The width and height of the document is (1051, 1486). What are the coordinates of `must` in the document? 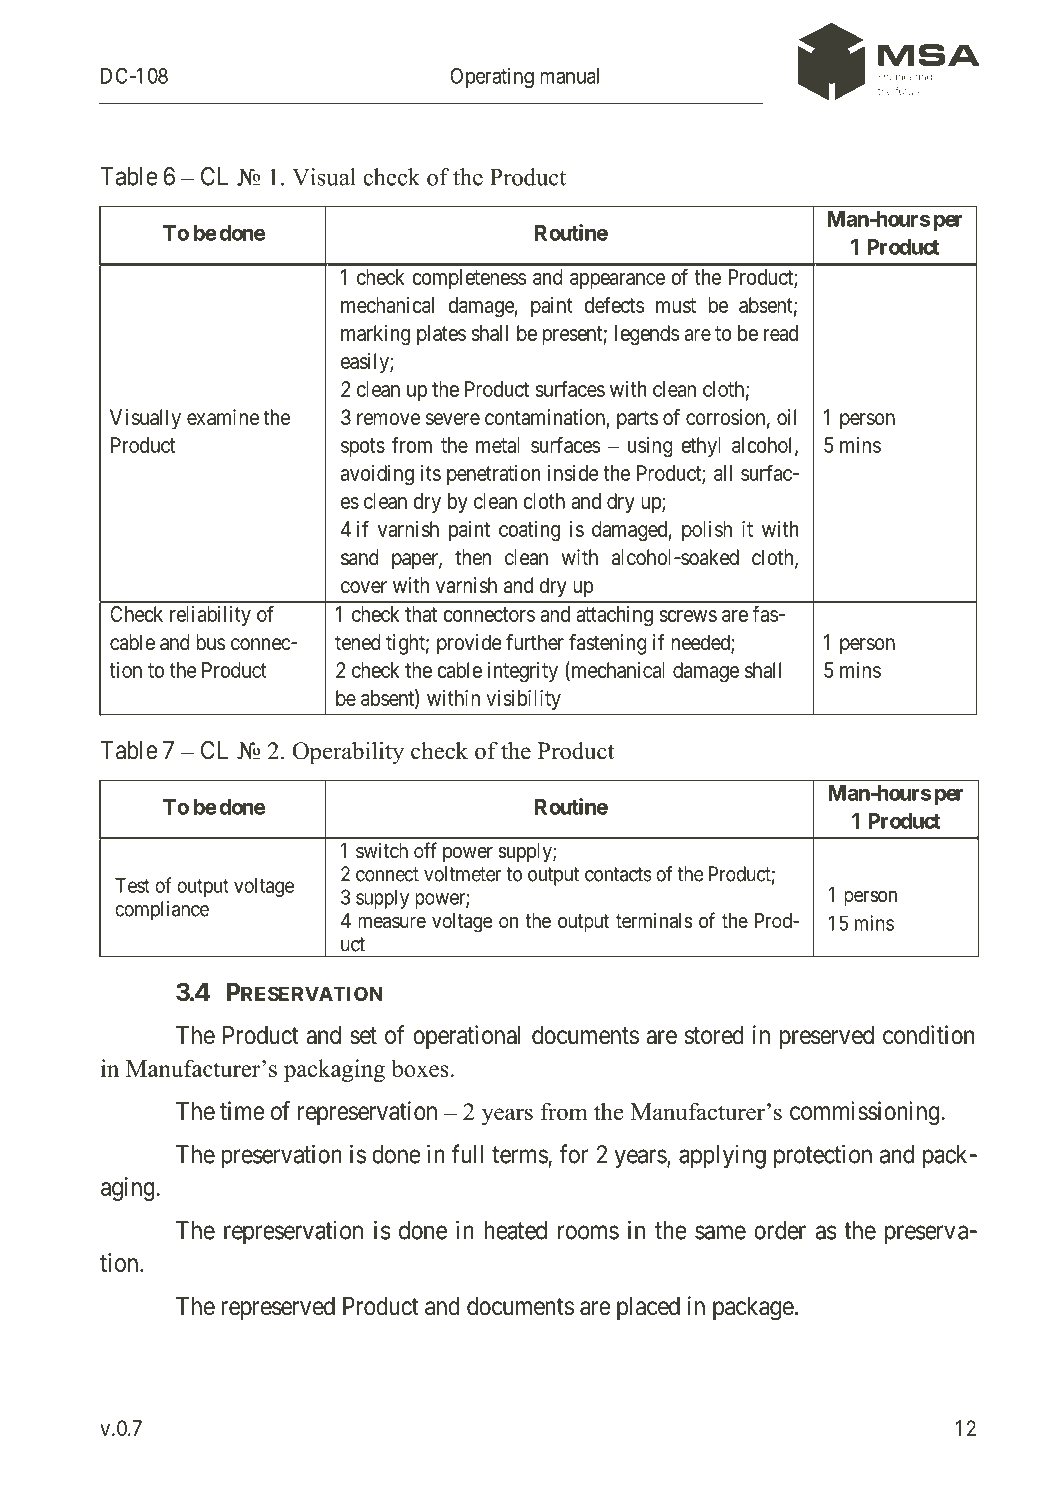 It's located at (676, 305).
